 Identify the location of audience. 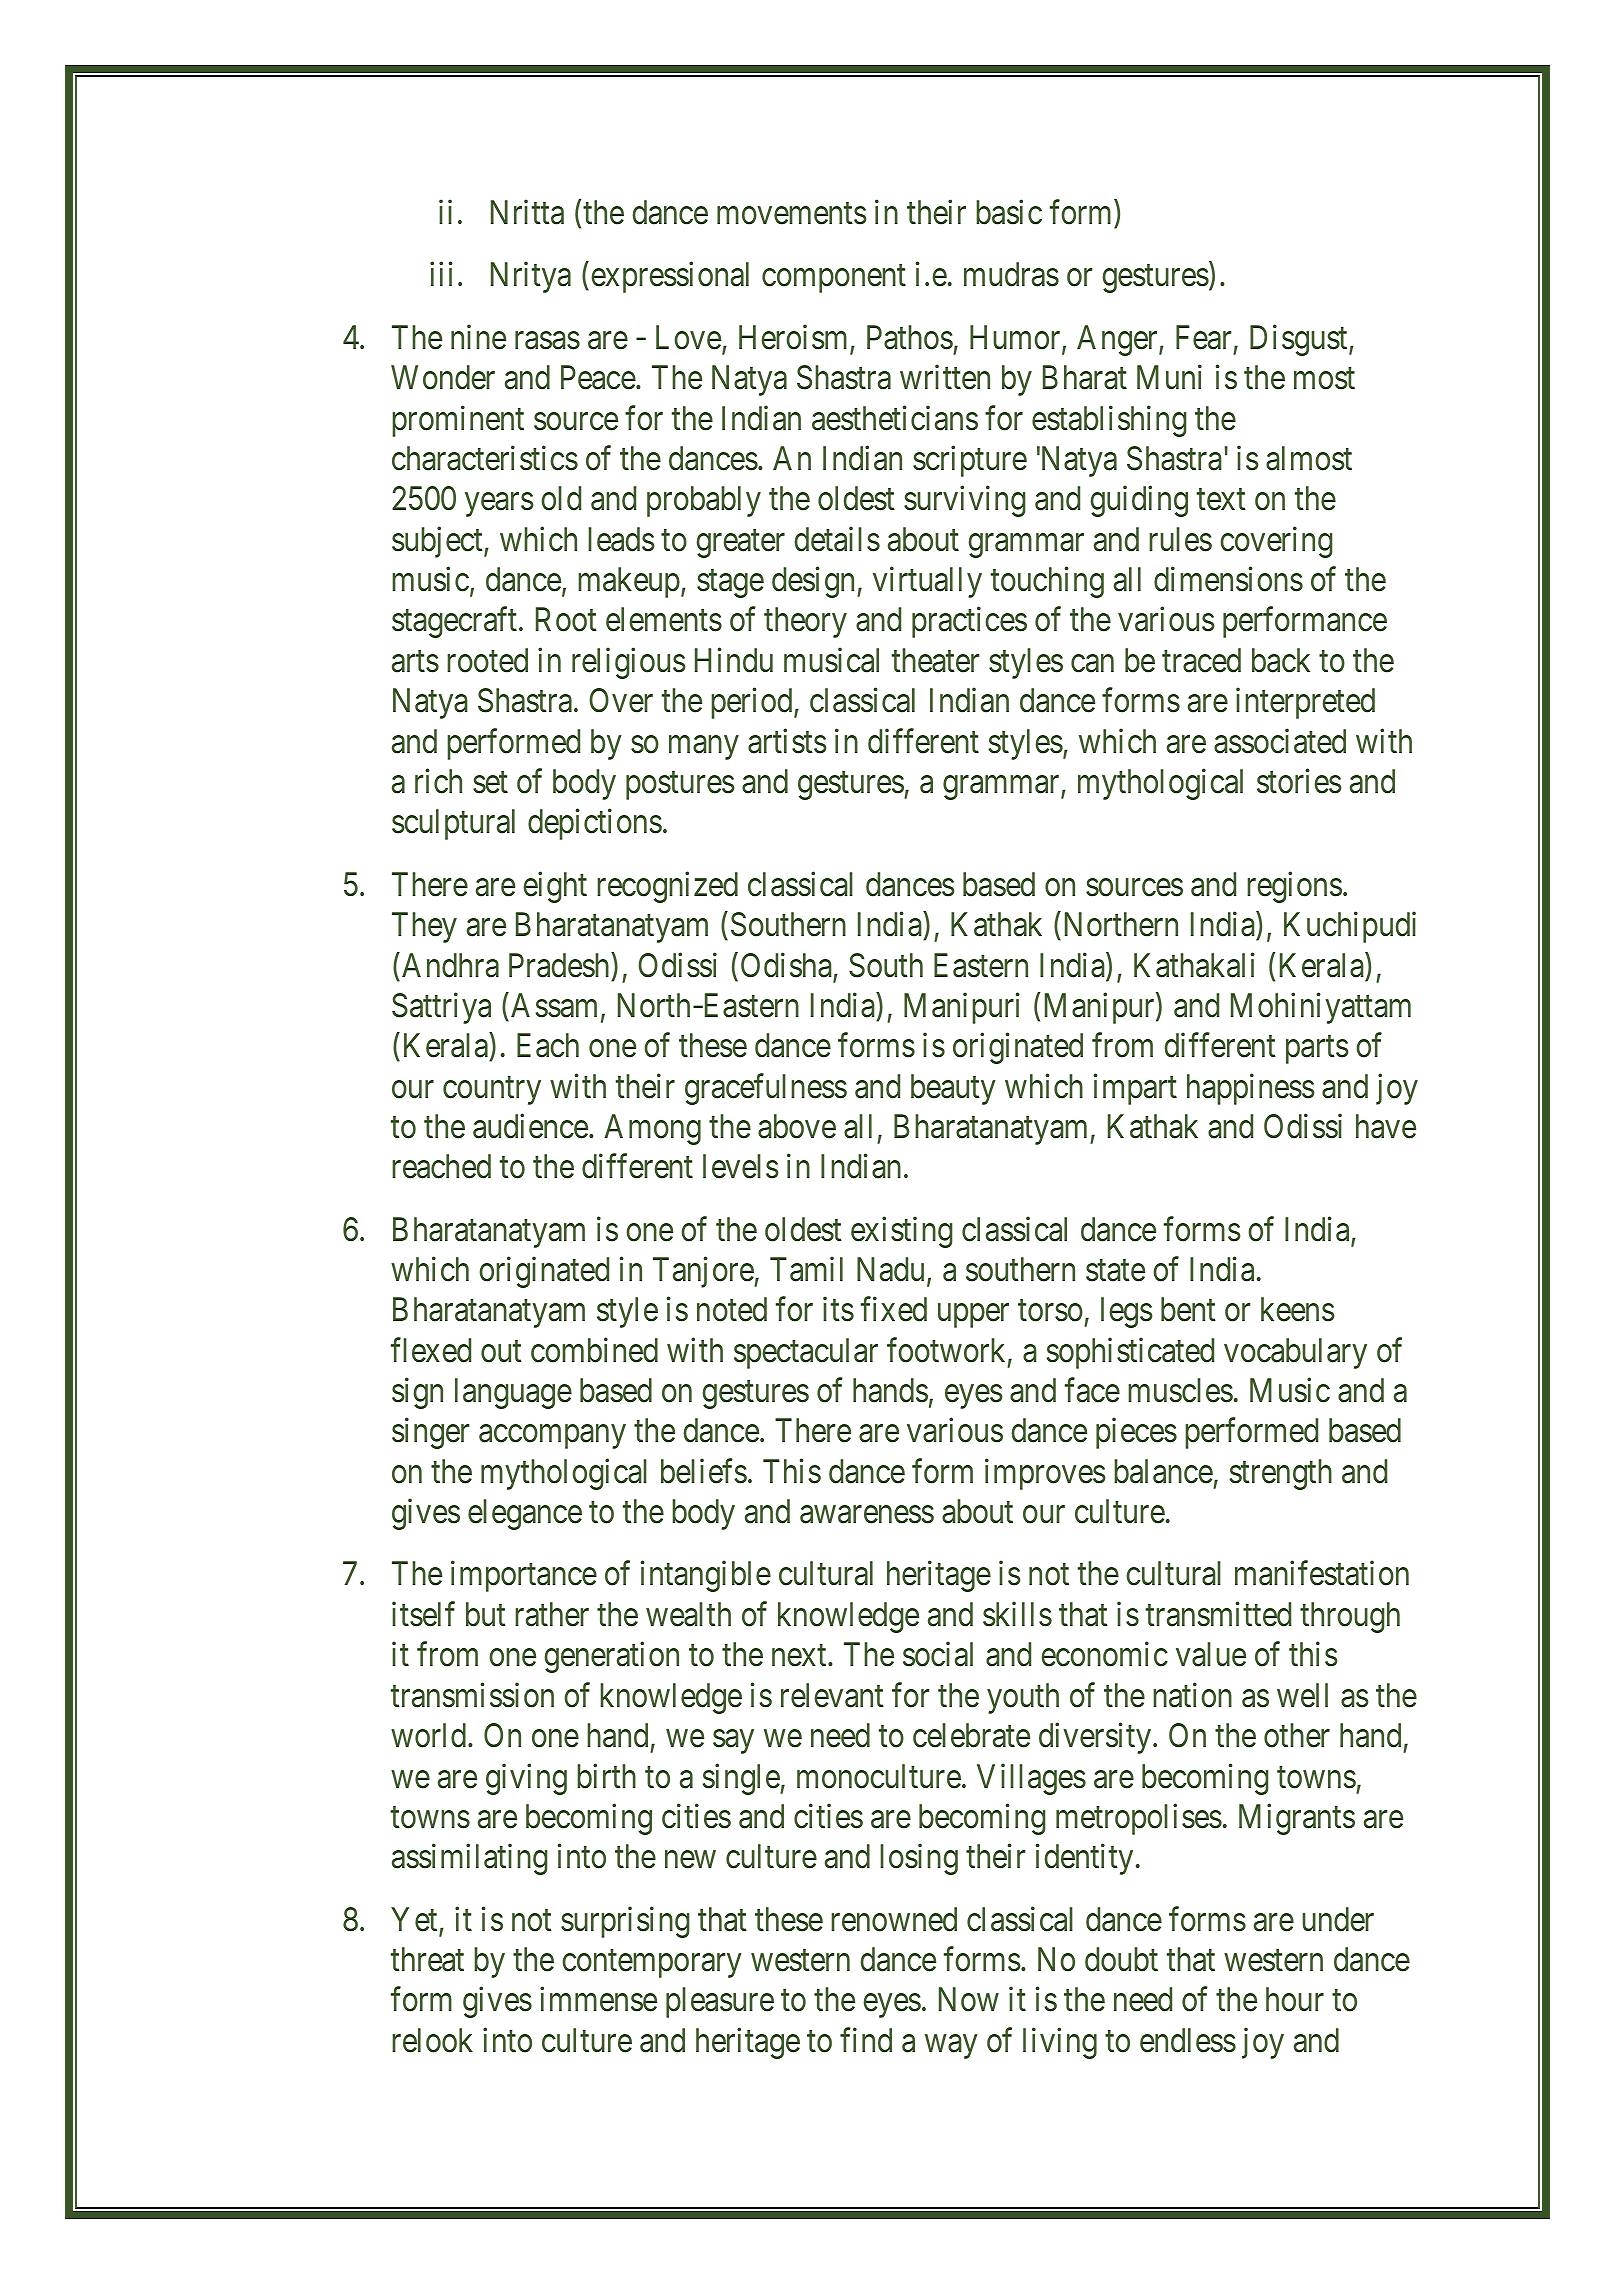
(530, 1126).
